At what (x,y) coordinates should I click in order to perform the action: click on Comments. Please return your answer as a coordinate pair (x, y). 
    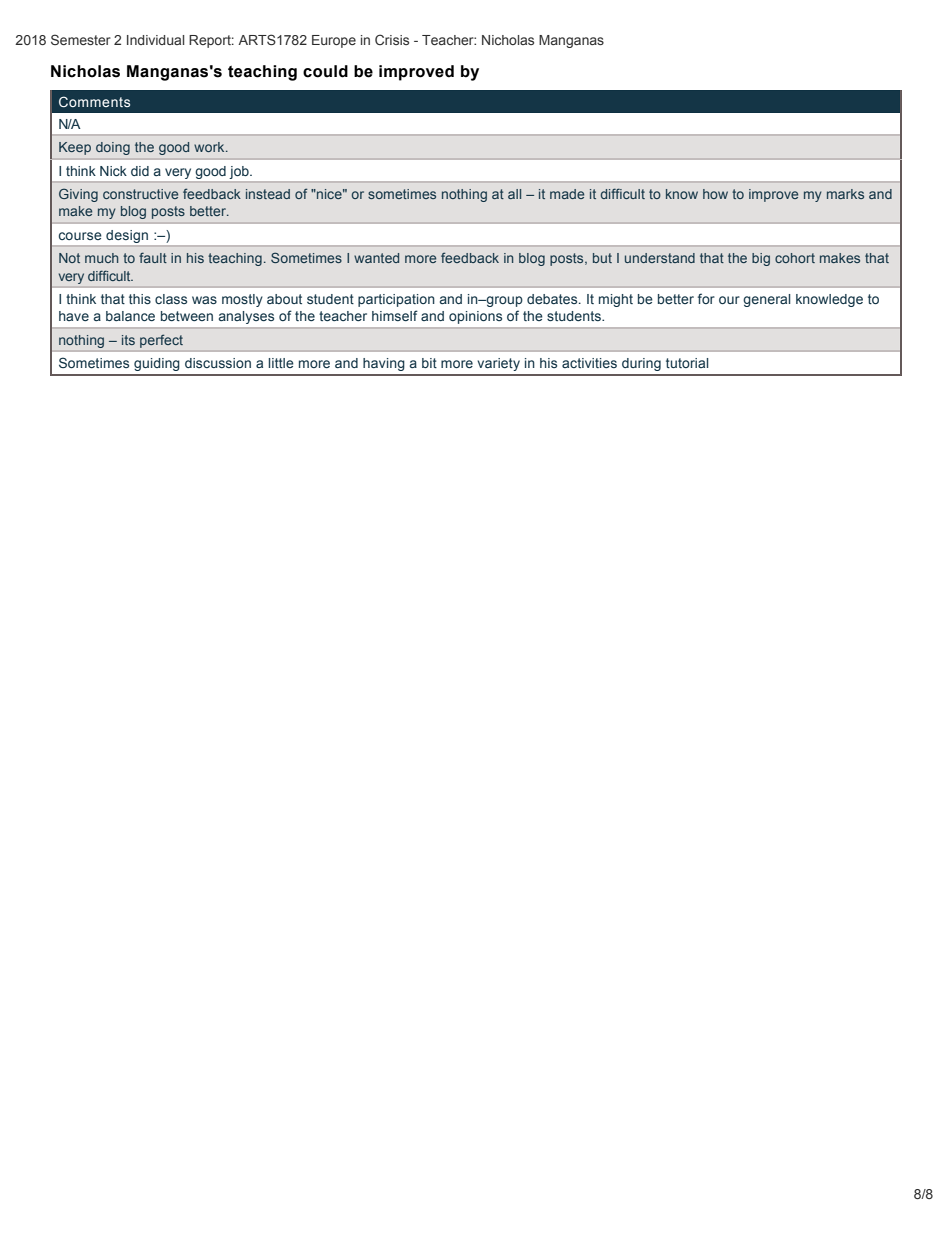
    Looking at the image, I should click on (94, 101).
